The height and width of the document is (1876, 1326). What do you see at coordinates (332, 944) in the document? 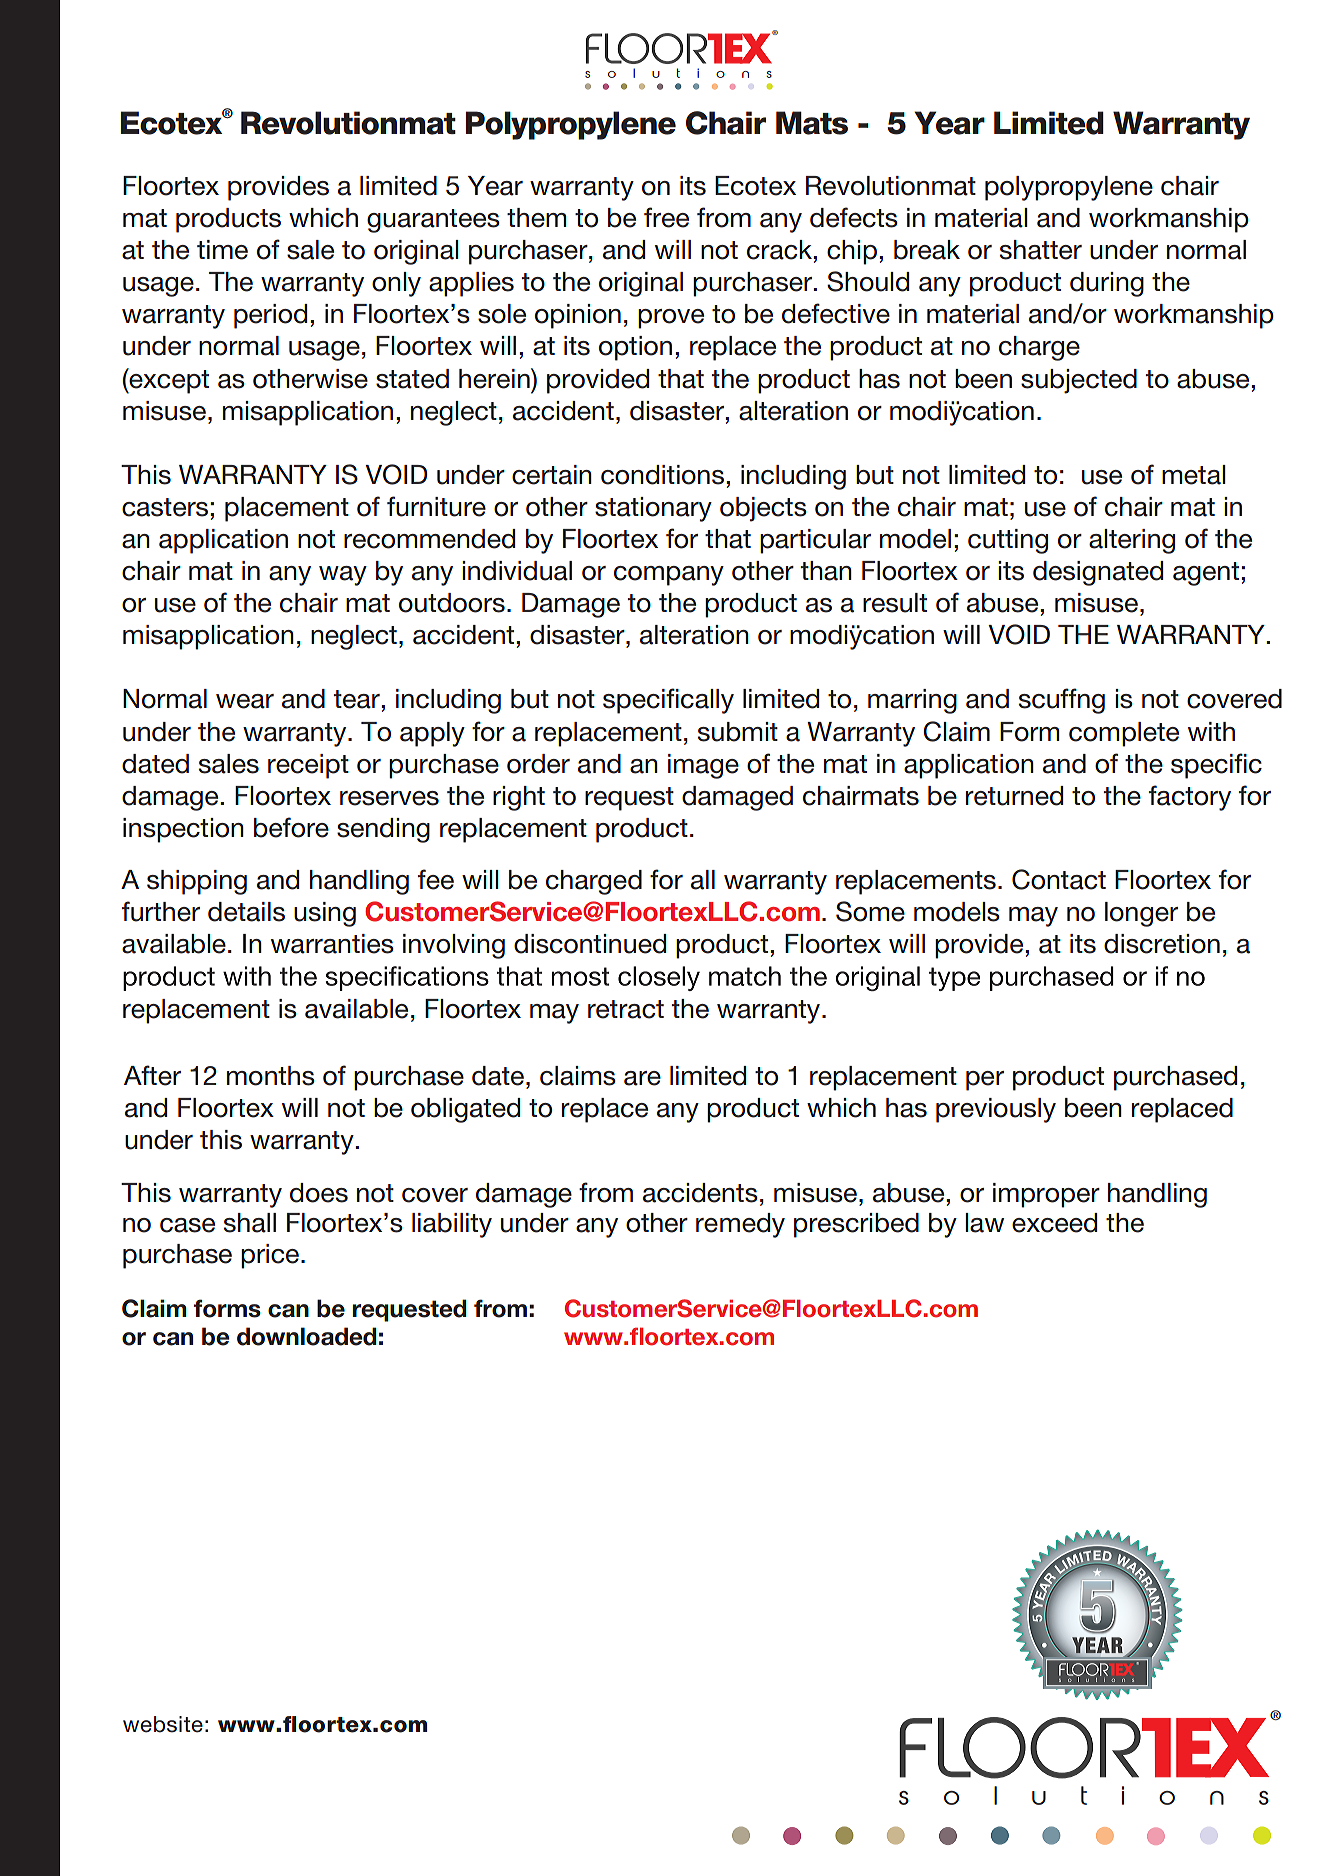
I see `warranties` at bounding box center [332, 944].
